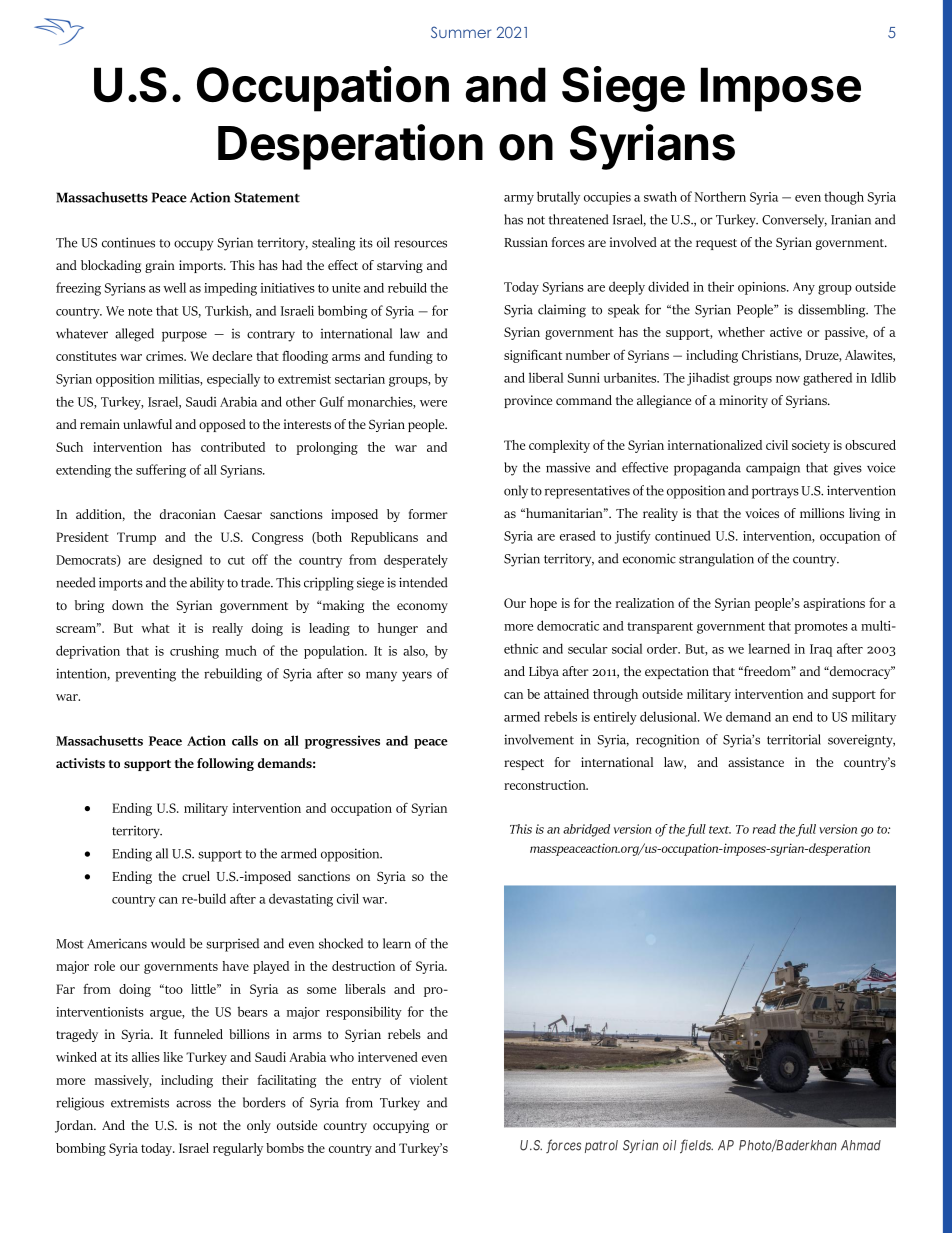 The height and width of the screenshot is (1233, 952). I want to click on respect, so click(524, 764).
